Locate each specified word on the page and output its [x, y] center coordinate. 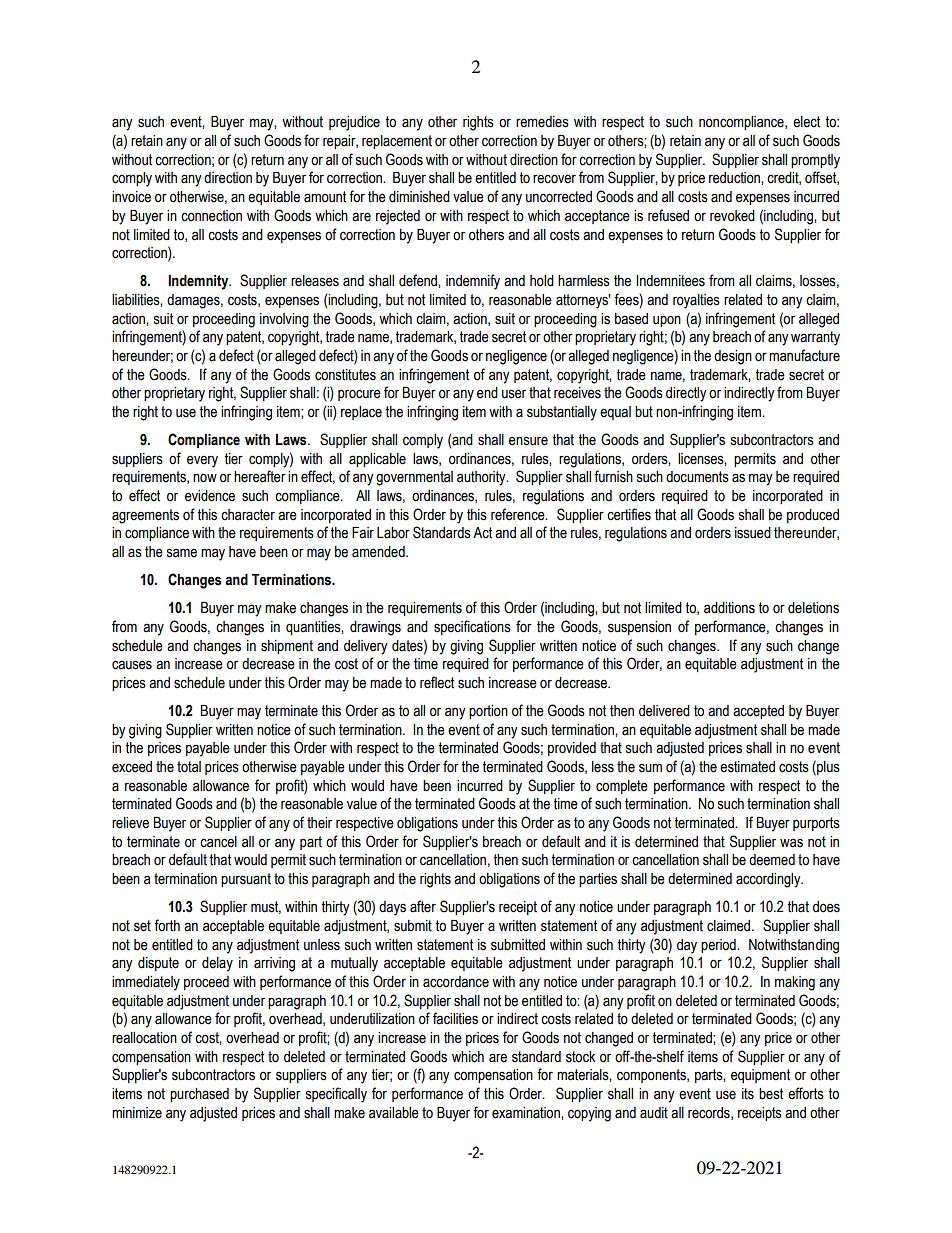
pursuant [246, 880]
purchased [199, 1095]
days [392, 908]
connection [211, 216]
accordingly [769, 880]
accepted [758, 712]
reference [519, 514]
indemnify [473, 282]
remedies [542, 122]
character [248, 515]
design [733, 357]
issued [753, 533]
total [189, 767]
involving [284, 320]
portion [488, 712]
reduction [735, 178]
